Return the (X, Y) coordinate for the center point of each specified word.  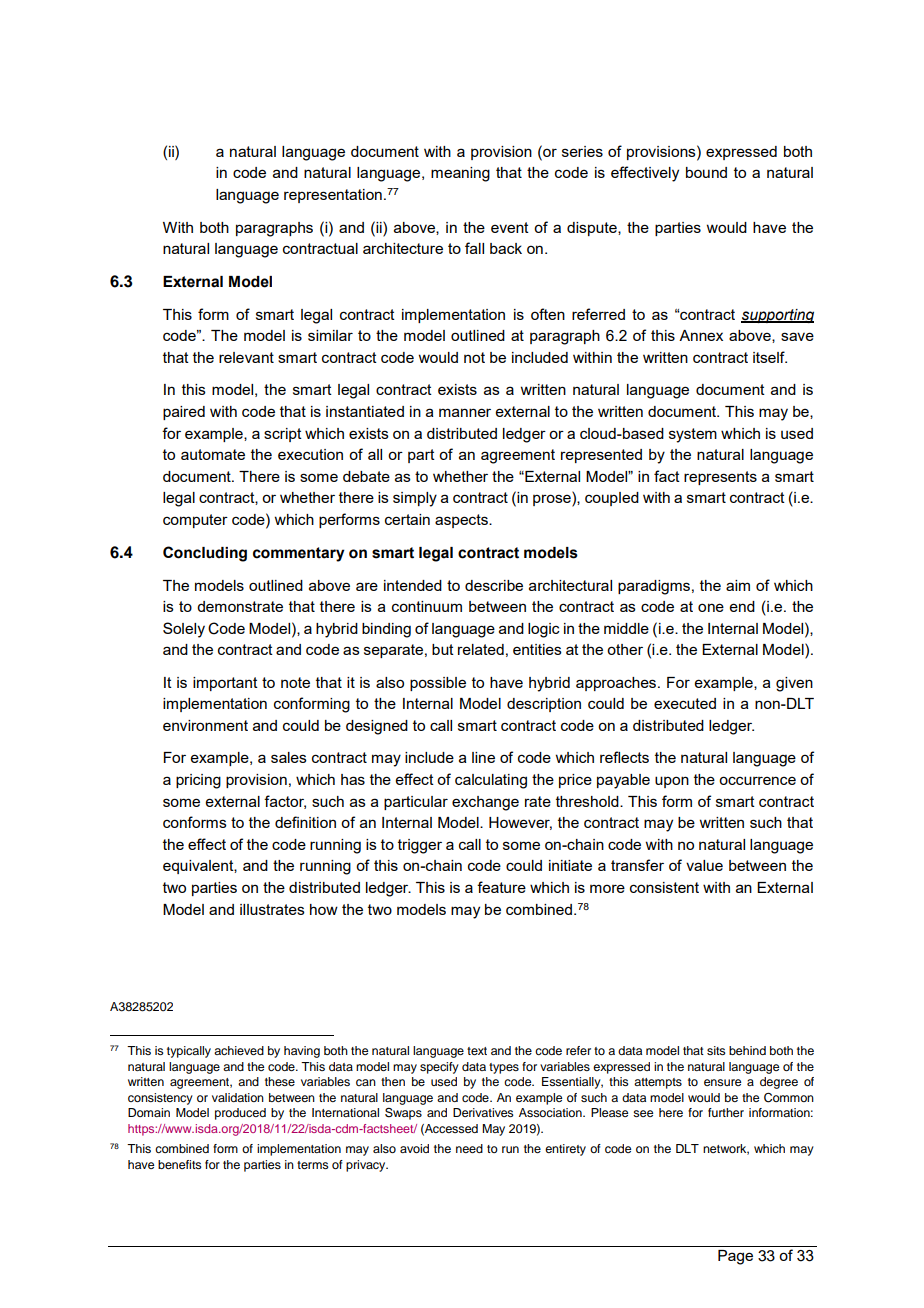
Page (735, 1257)
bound (706, 172)
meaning (460, 174)
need (469, 1148)
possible (438, 684)
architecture (403, 248)
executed (685, 703)
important (225, 684)
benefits (180, 1164)
